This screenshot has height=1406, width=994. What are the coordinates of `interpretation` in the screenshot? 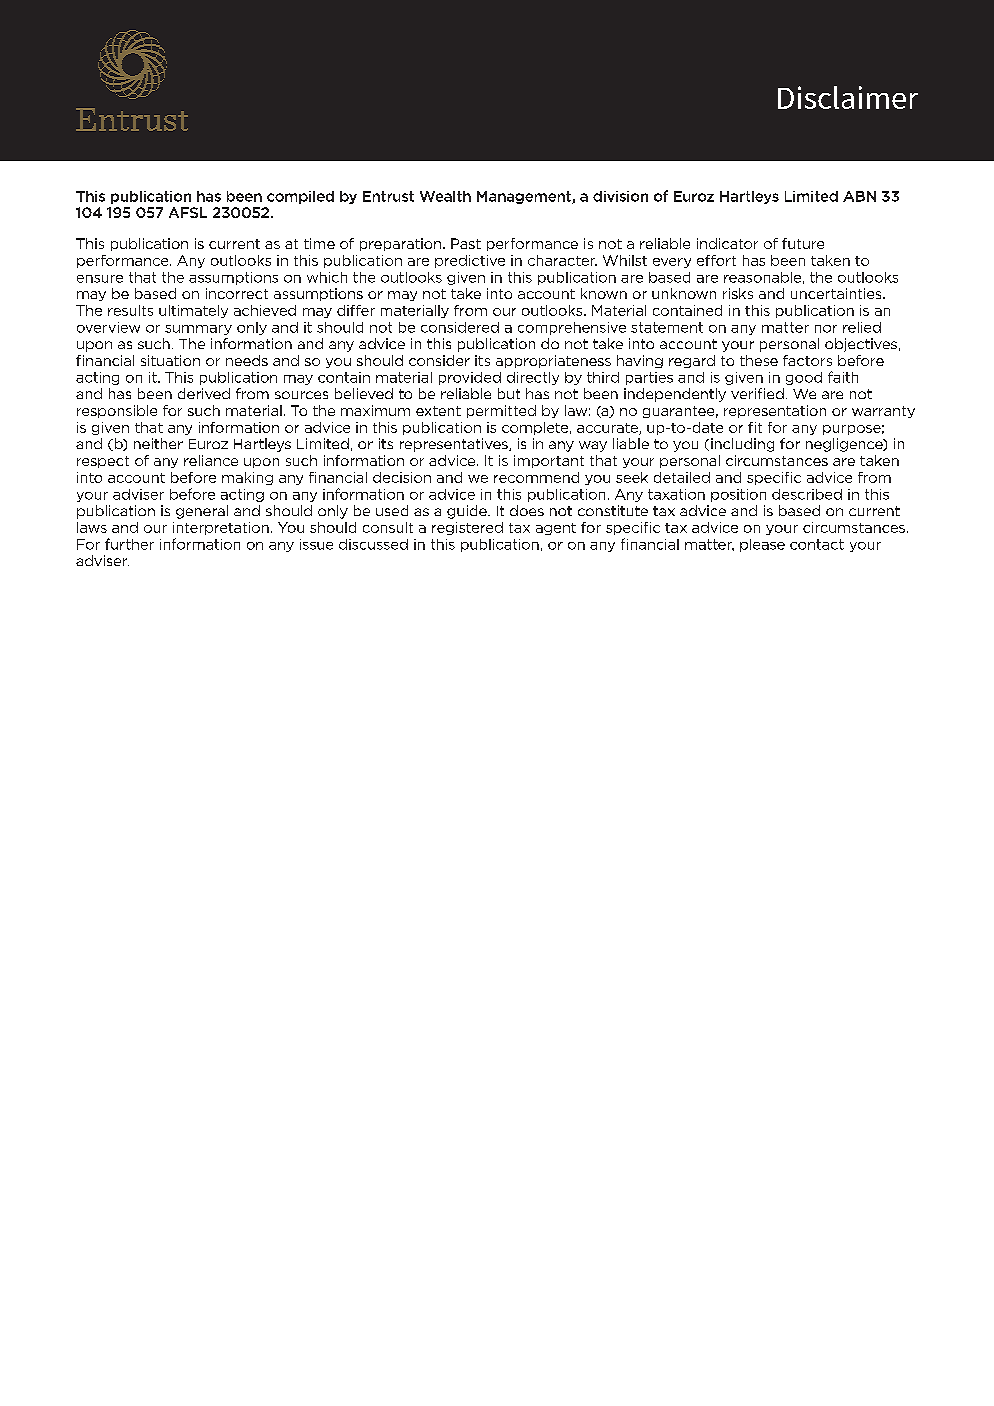 It's located at (221, 528).
